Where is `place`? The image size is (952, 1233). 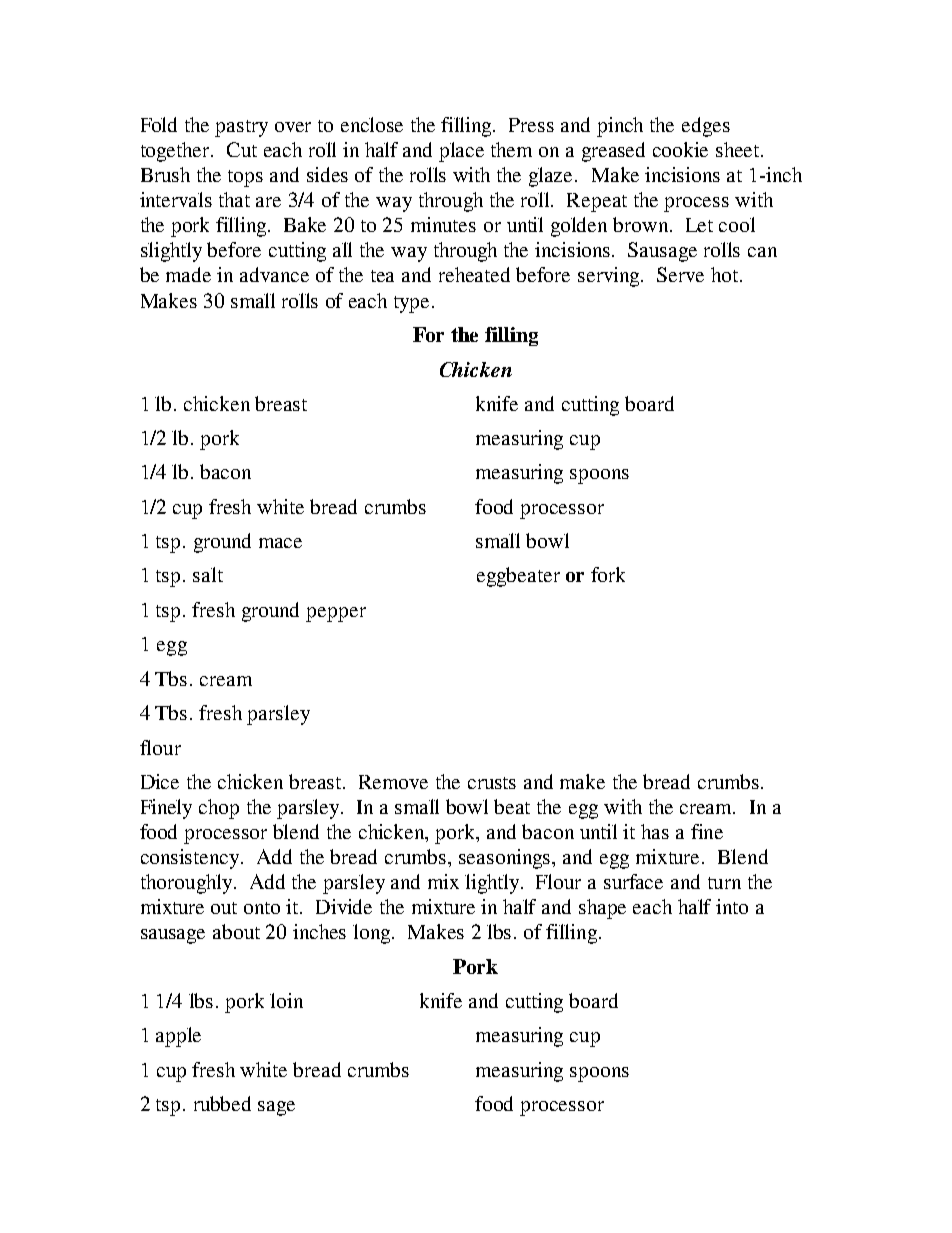 place is located at coordinates (461, 152).
